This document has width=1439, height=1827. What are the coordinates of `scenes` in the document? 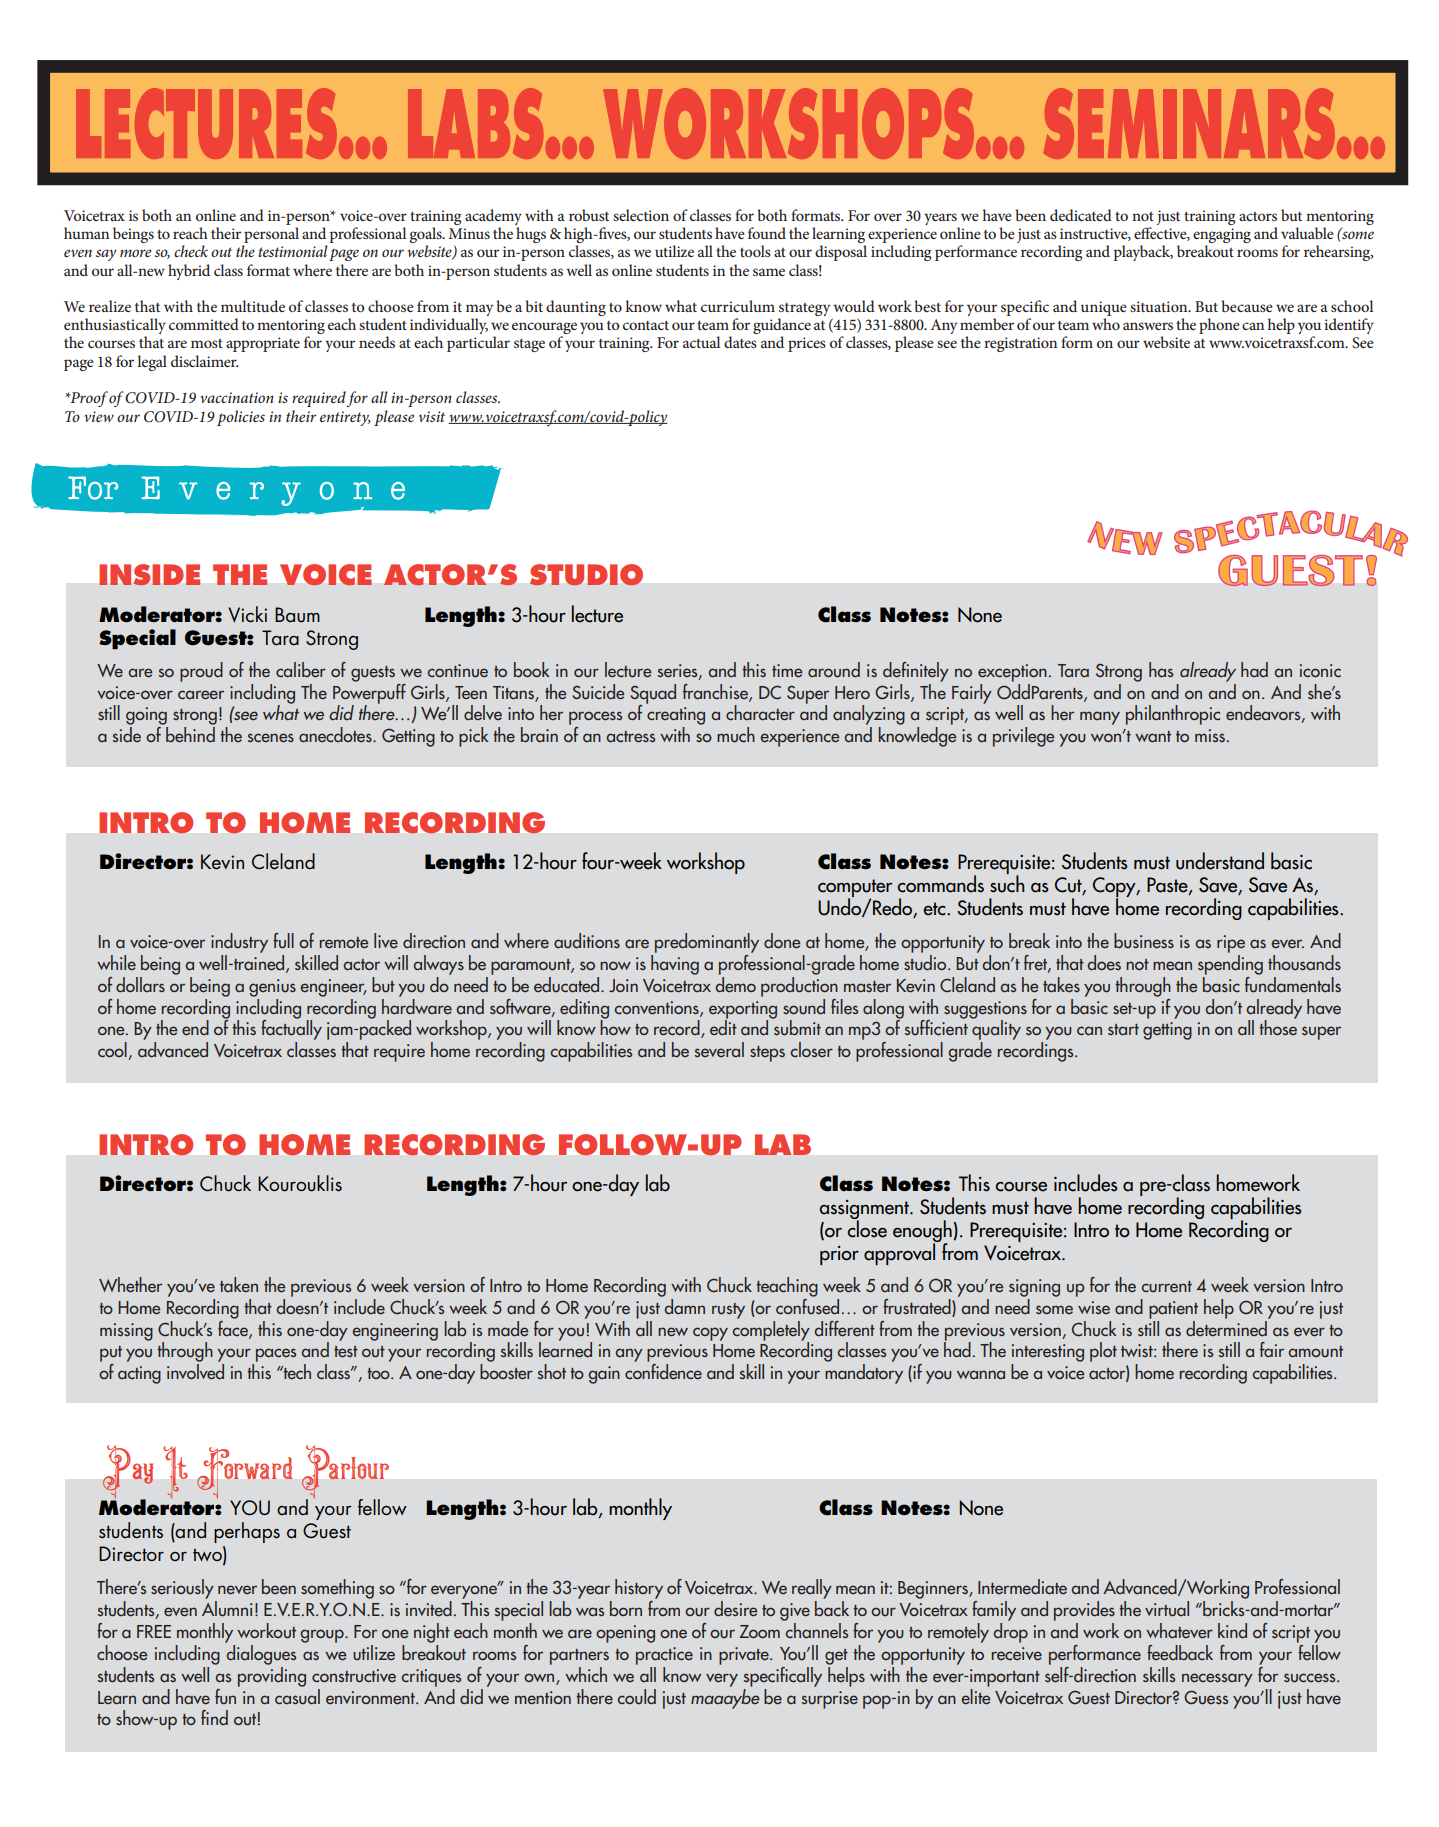 It's located at (271, 738).
